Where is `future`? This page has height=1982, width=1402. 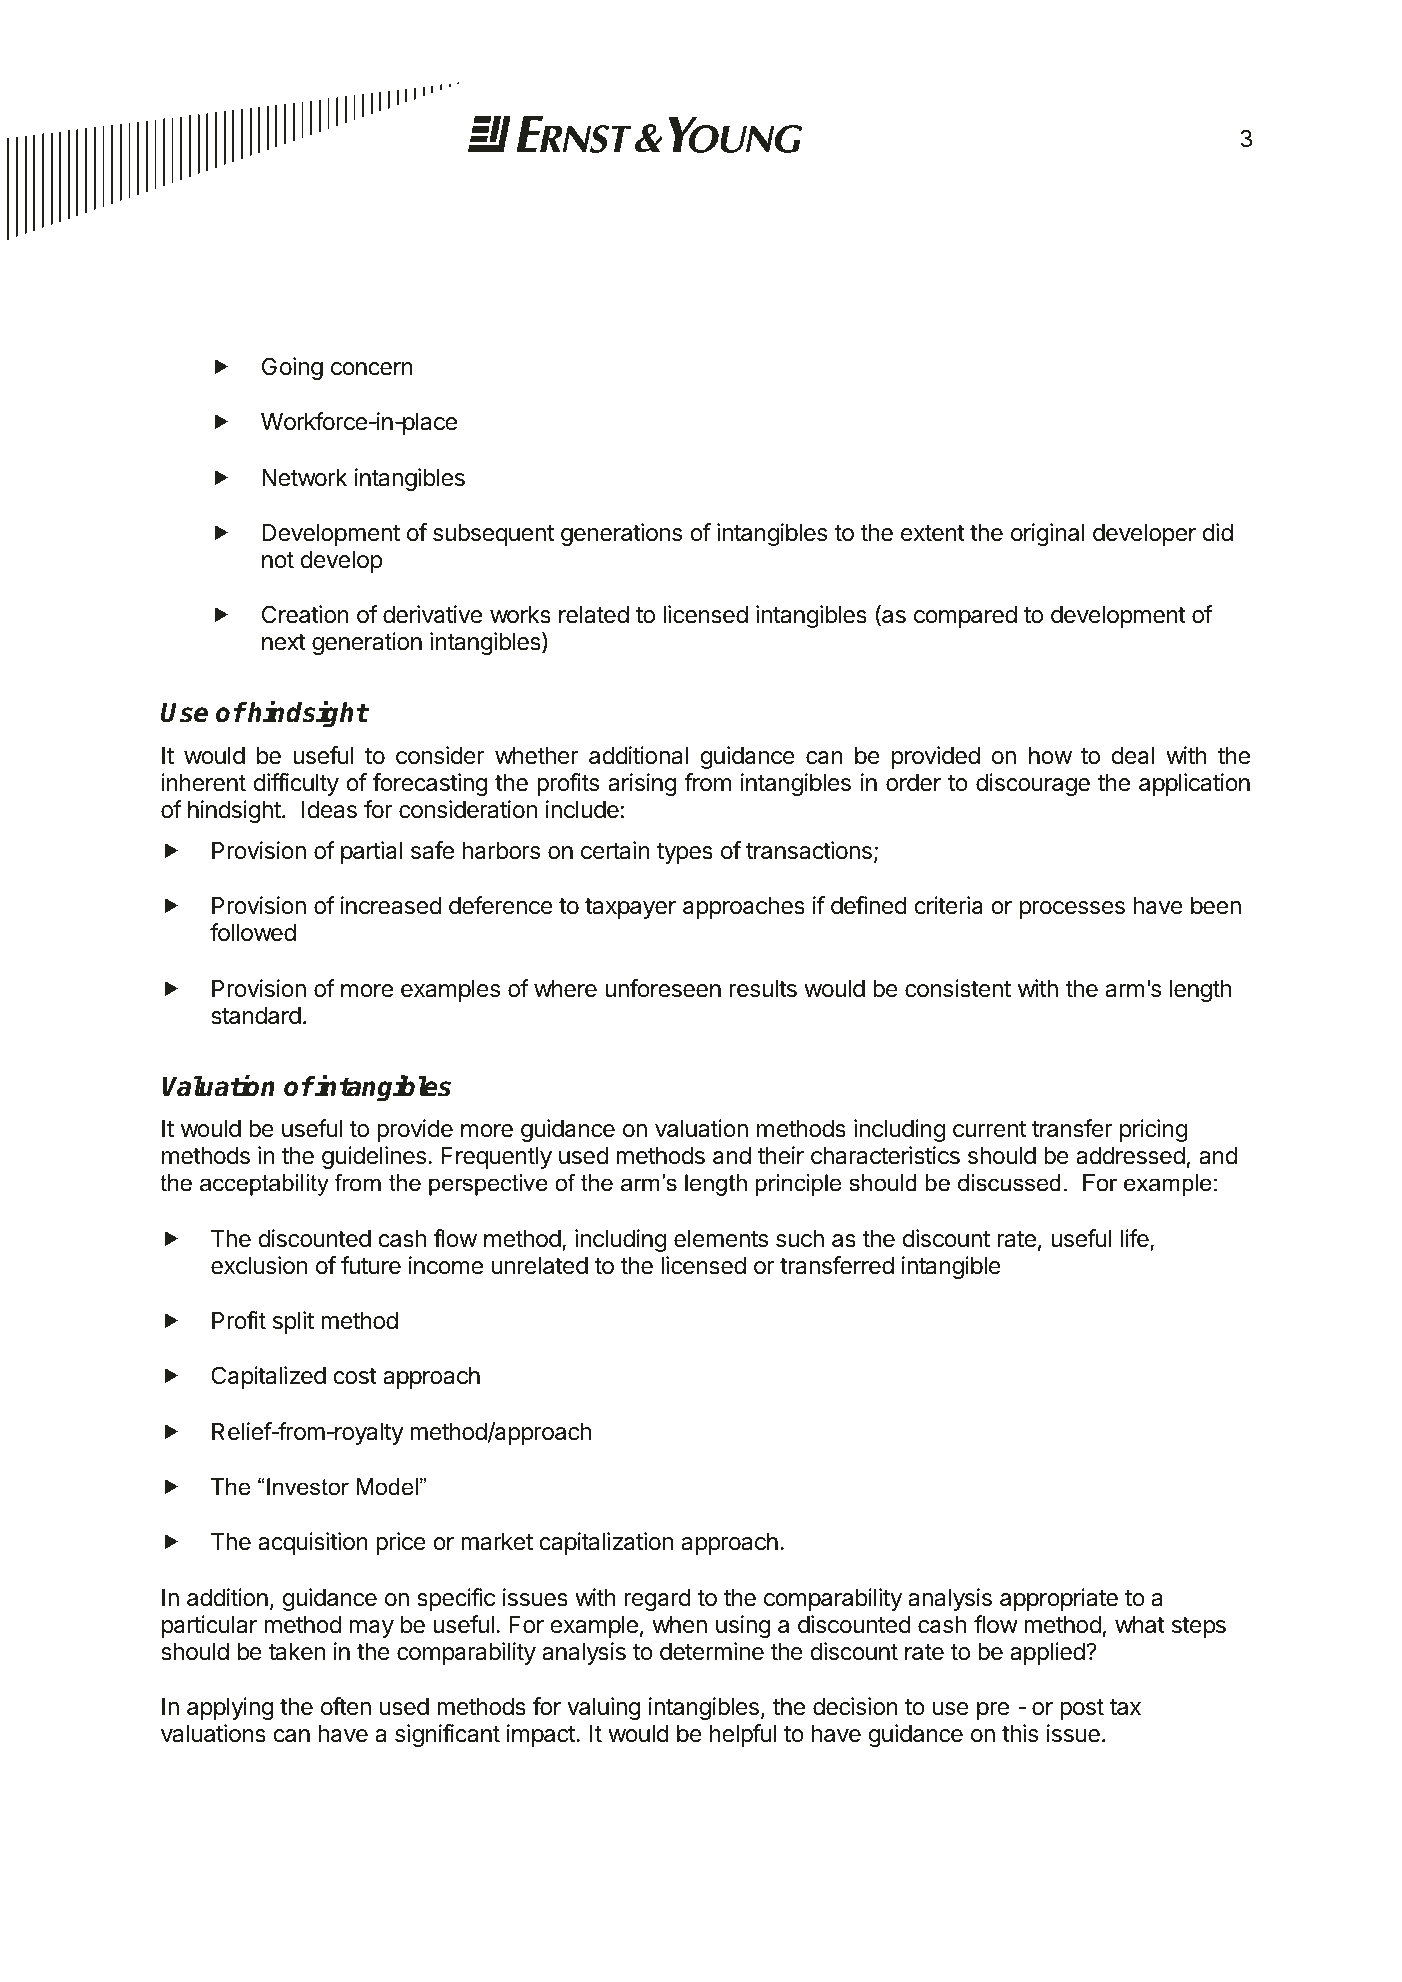
future is located at coordinates (371, 1265).
